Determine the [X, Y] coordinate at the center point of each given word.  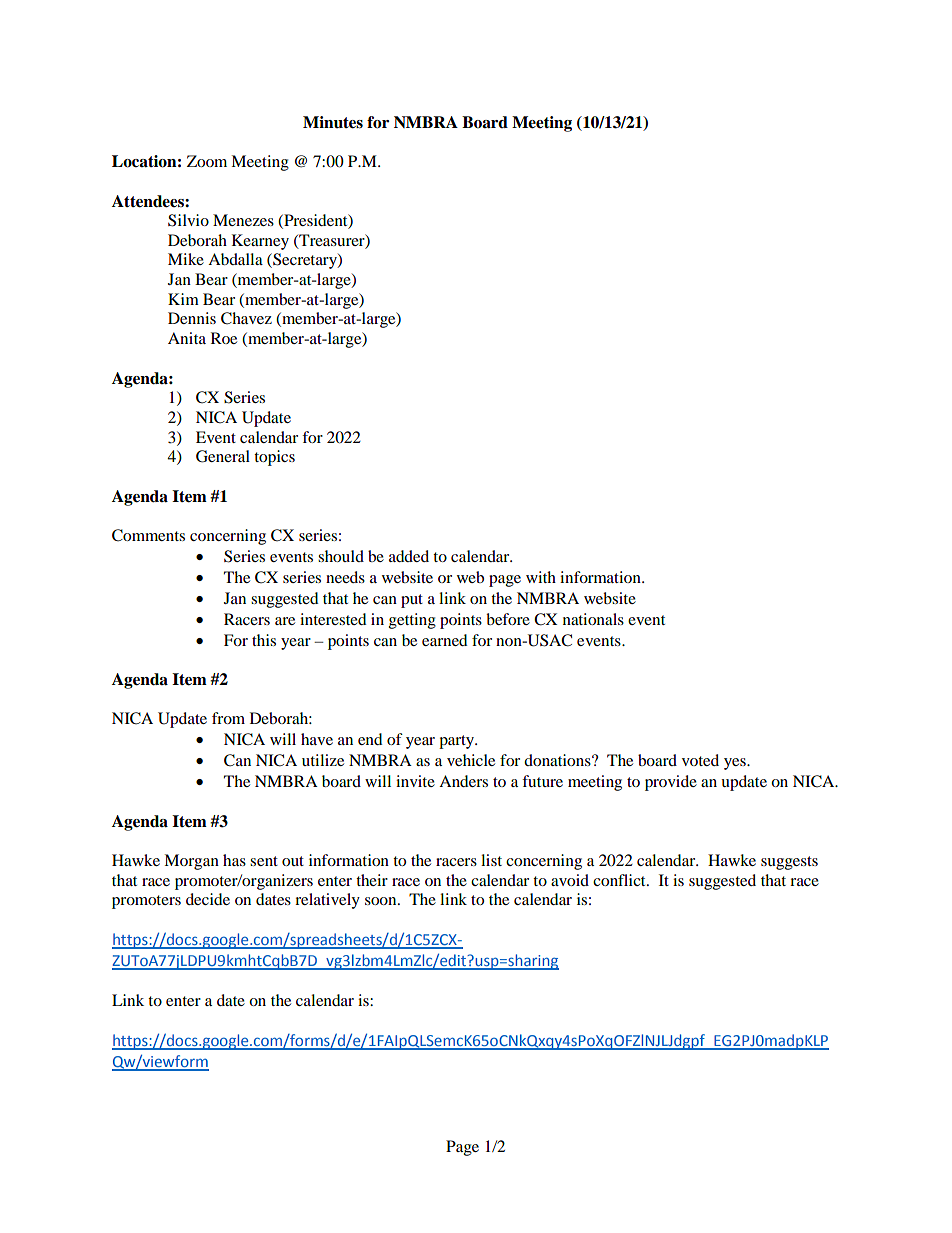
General [223, 456]
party [458, 742]
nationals [593, 619]
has [234, 860]
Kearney [260, 242]
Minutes [333, 122]
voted [700, 760]
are [285, 621]
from [228, 718]
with [541, 577]
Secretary [305, 261]
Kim [183, 299]
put [412, 601]
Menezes [243, 220]
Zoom [207, 161]
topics [274, 458]
